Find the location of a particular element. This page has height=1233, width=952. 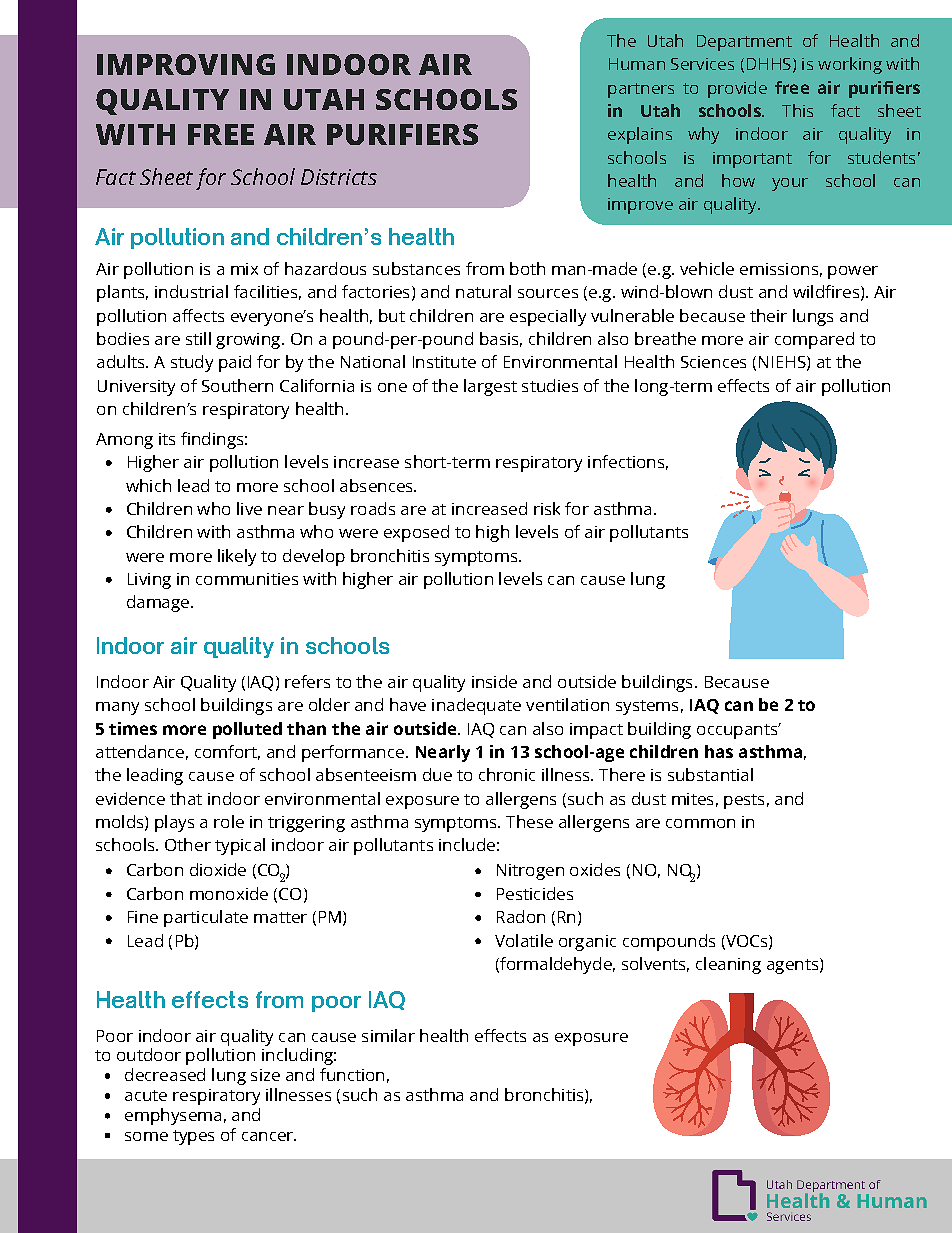

IMPROVING is located at coordinates (186, 64).
